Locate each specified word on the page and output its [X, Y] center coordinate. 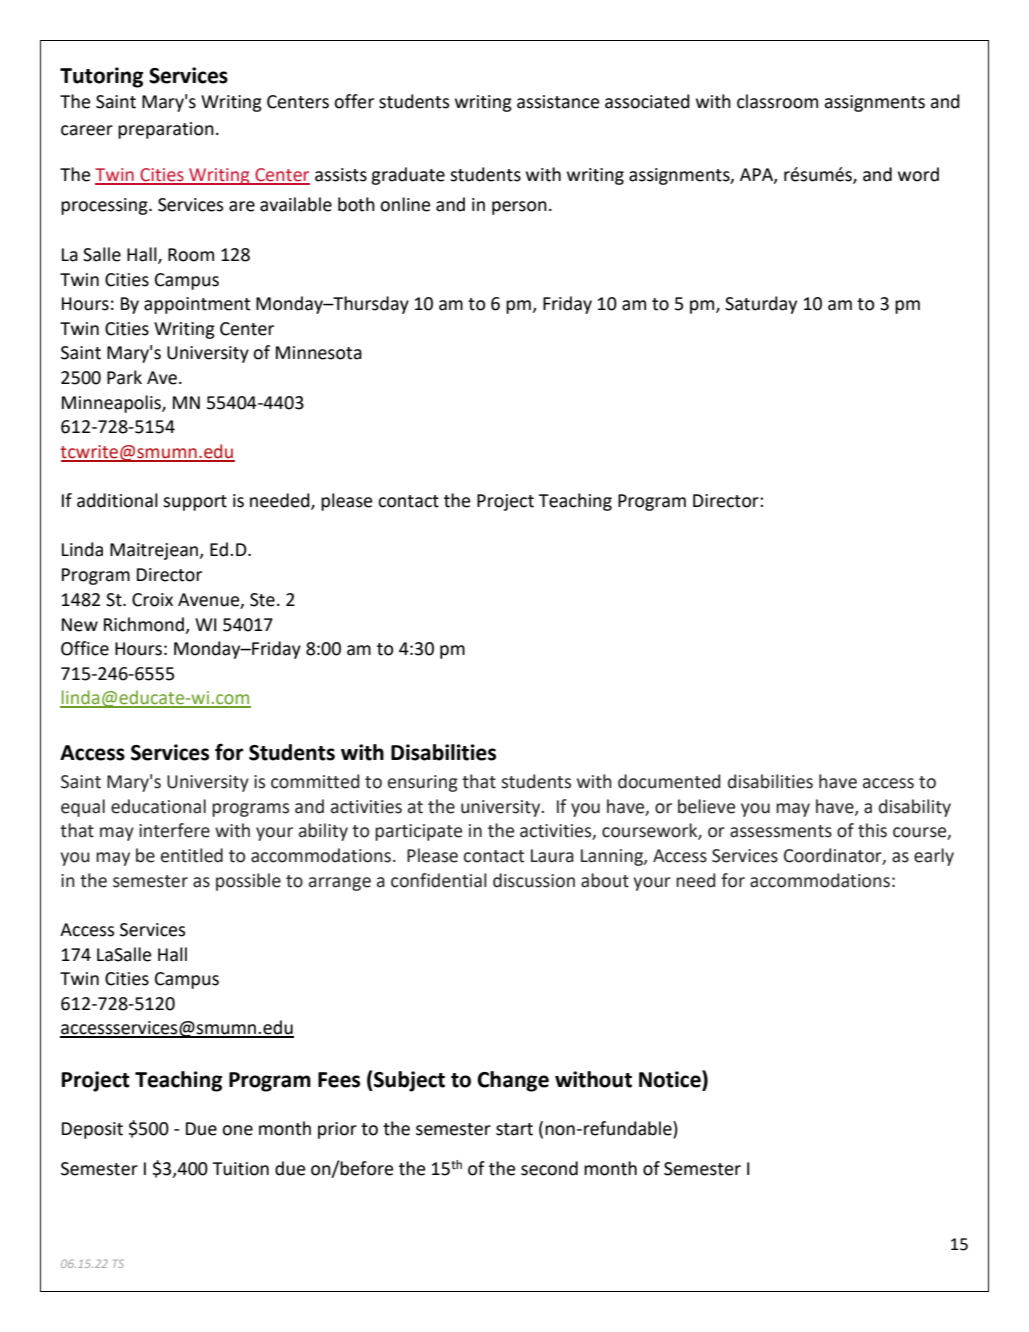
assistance [558, 102]
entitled [192, 855]
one [237, 1130]
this [872, 830]
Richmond [144, 624]
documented [669, 781]
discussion [534, 880]
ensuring [423, 783]
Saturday [761, 305]
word [918, 174]
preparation [166, 130]
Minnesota [319, 353]
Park [124, 377]
